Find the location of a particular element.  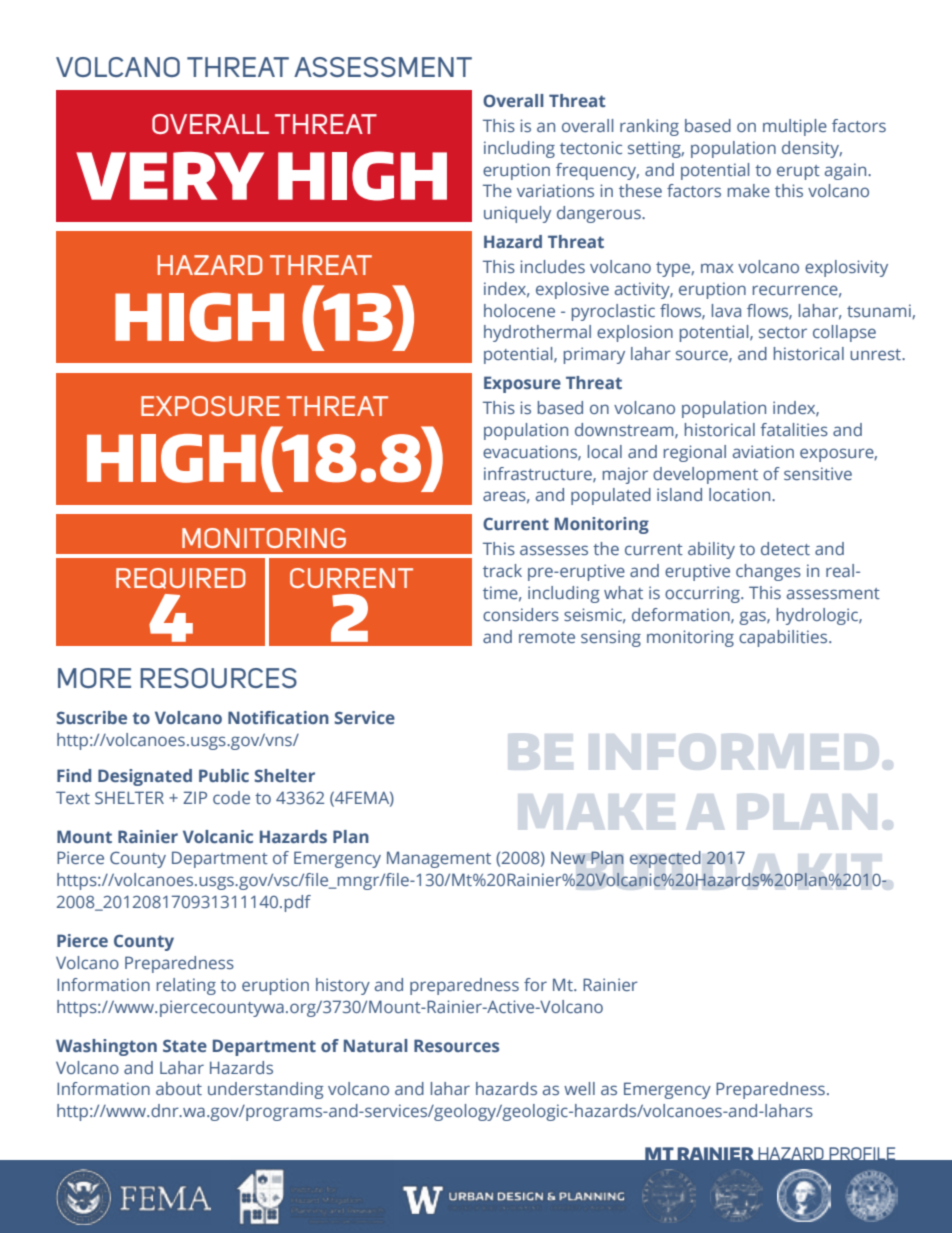

Natural is located at coordinates (376, 1045).
